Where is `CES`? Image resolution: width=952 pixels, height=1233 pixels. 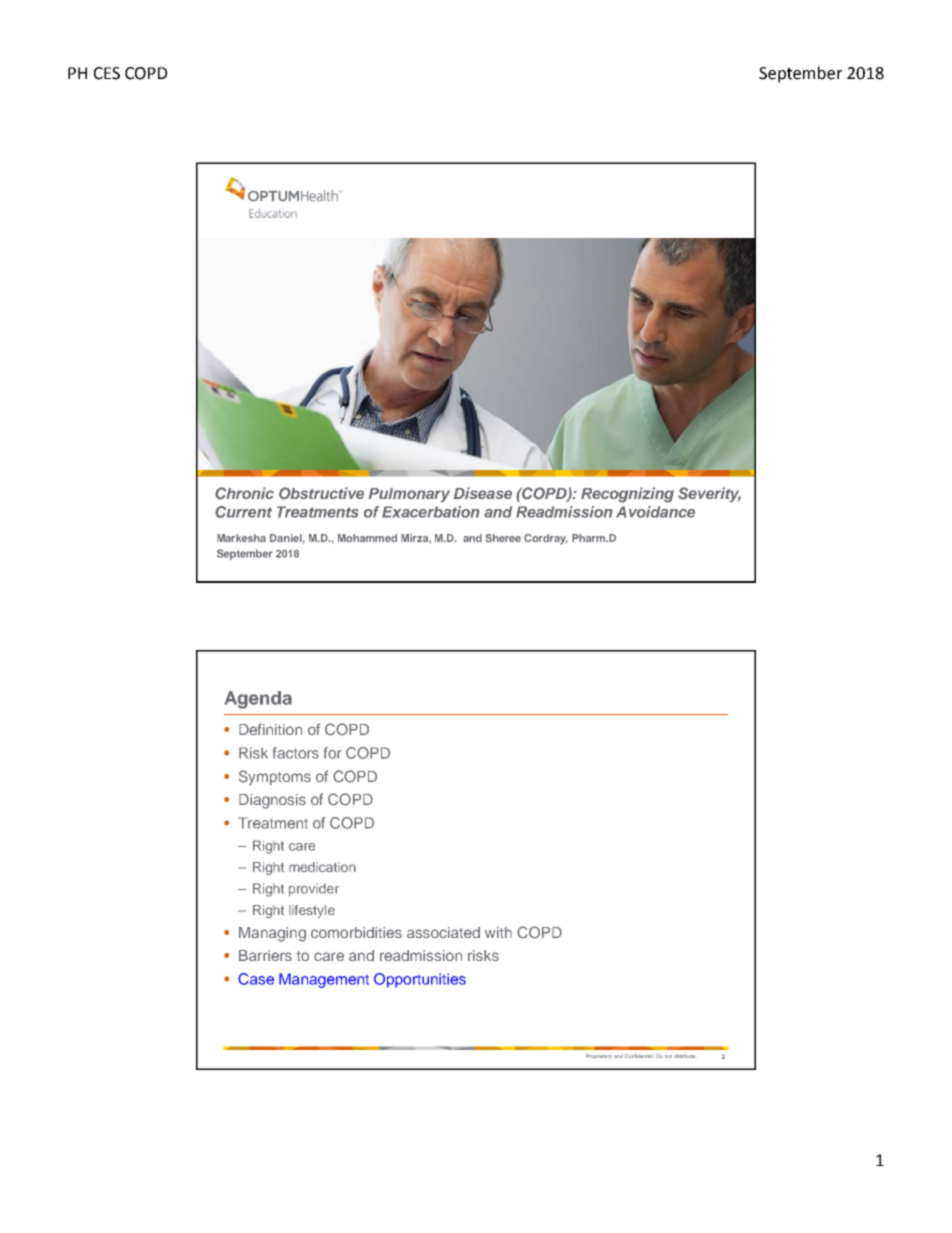
CES is located at coordinates (107, 73).
